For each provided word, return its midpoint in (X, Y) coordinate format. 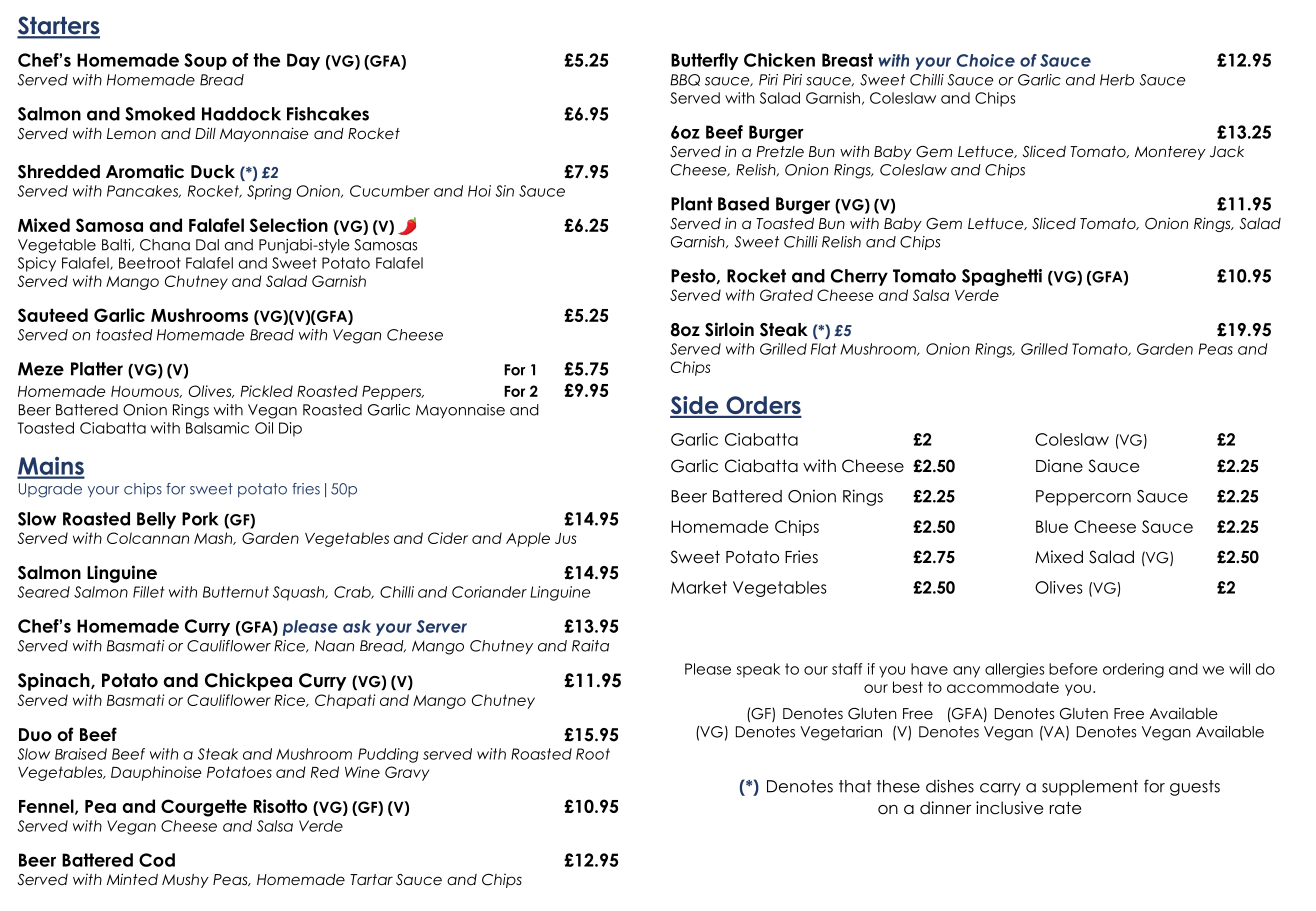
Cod (157, 860)
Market (699, 587)
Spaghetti (1002, 277)
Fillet (149, 592)
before (1073, 669)
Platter (97, 369)
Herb (1117, 80)
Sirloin (729, 329)
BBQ (685, 80)
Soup (205, 61)
